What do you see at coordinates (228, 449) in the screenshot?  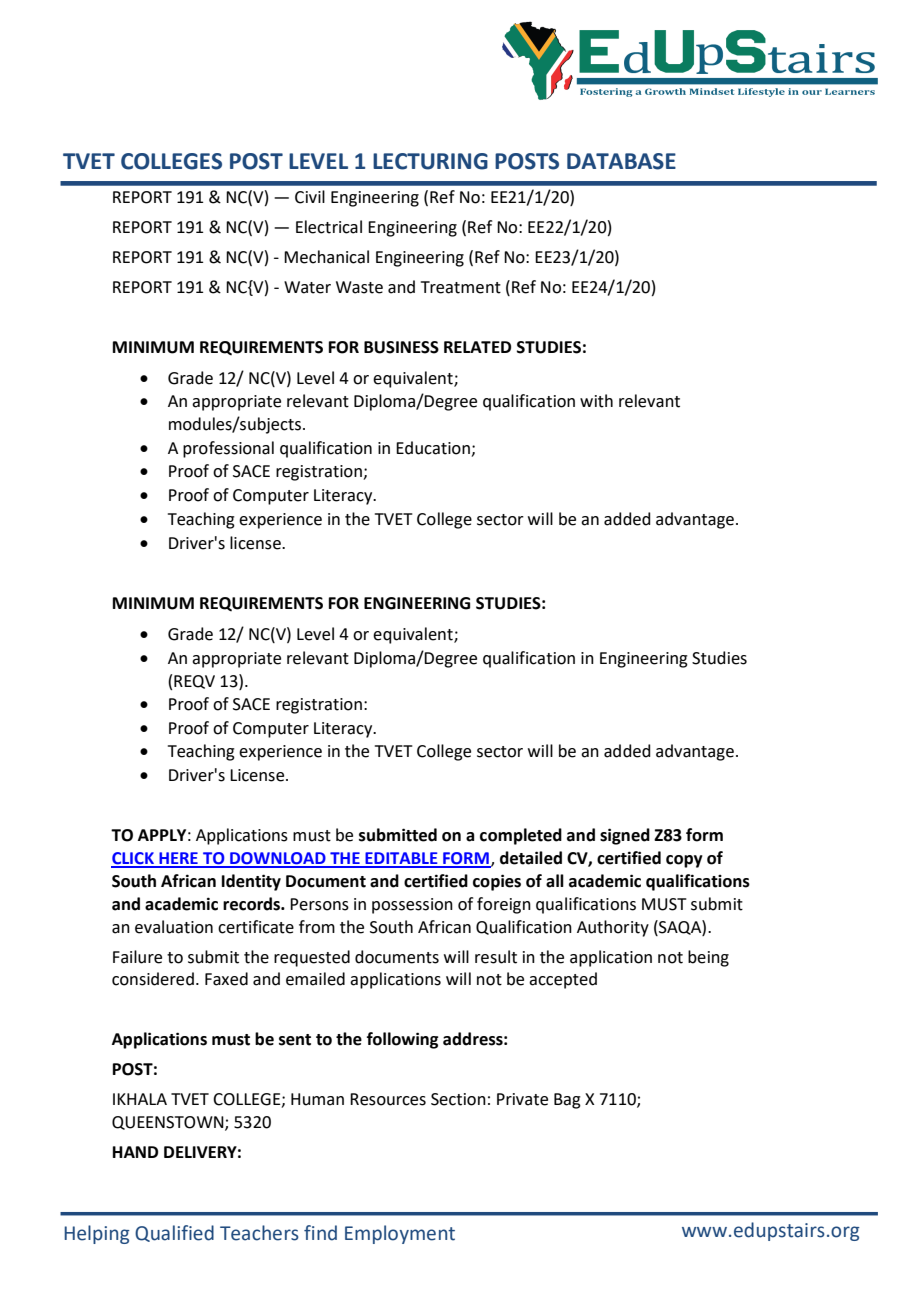 I see `professional` at bounding box center [228, 449].
